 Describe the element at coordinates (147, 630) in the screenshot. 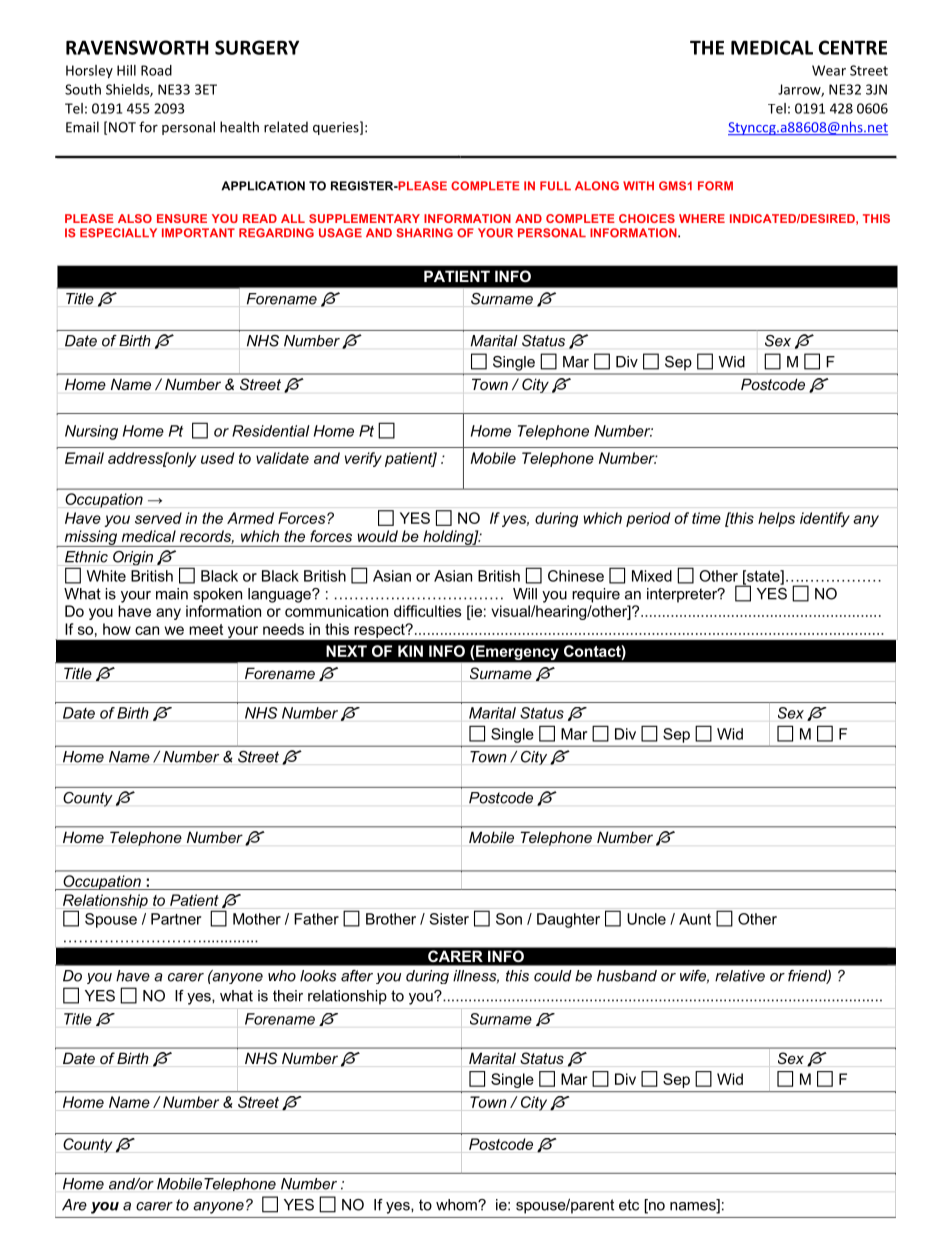

I see `can` at that location.
